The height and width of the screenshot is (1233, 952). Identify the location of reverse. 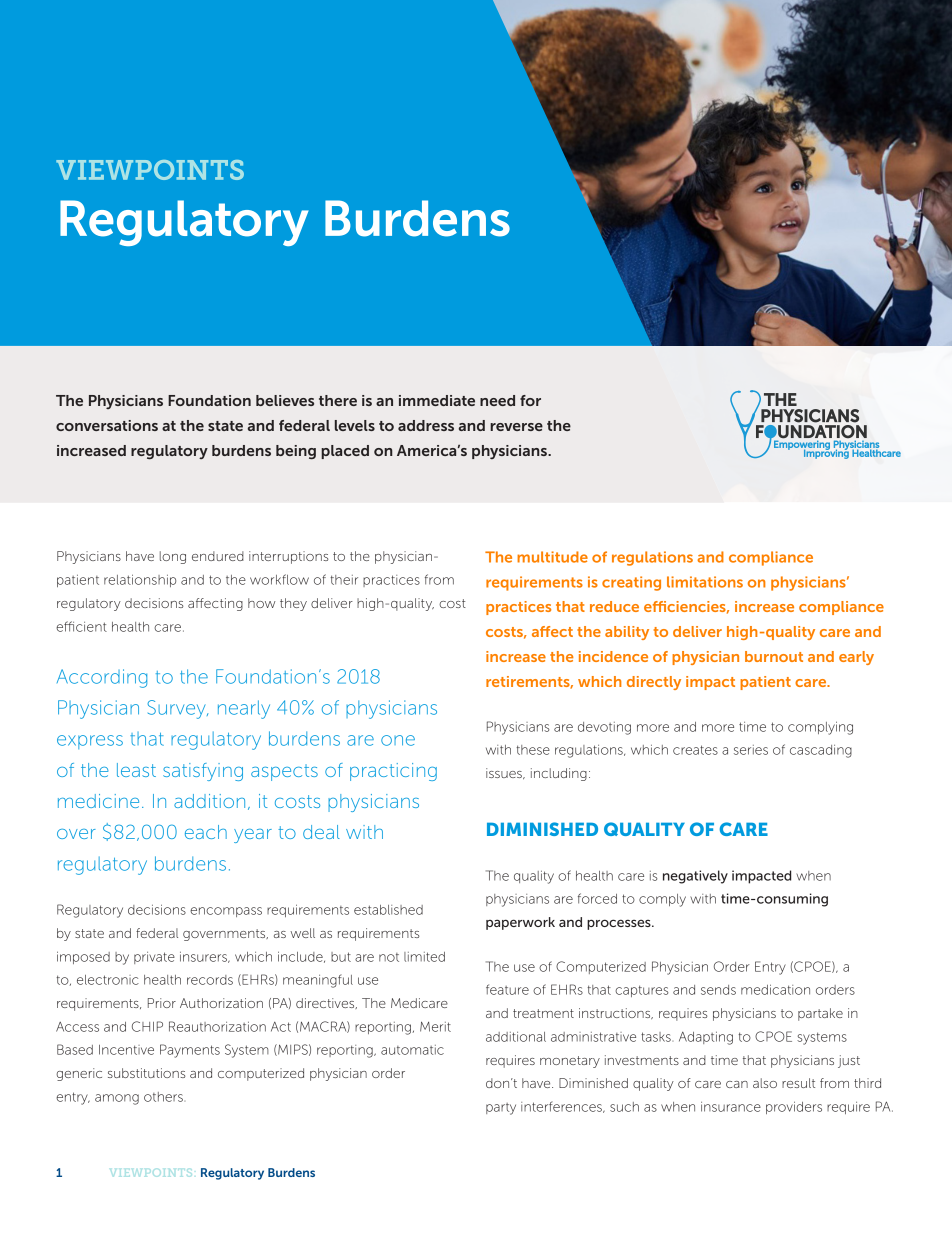
(516, 427).
